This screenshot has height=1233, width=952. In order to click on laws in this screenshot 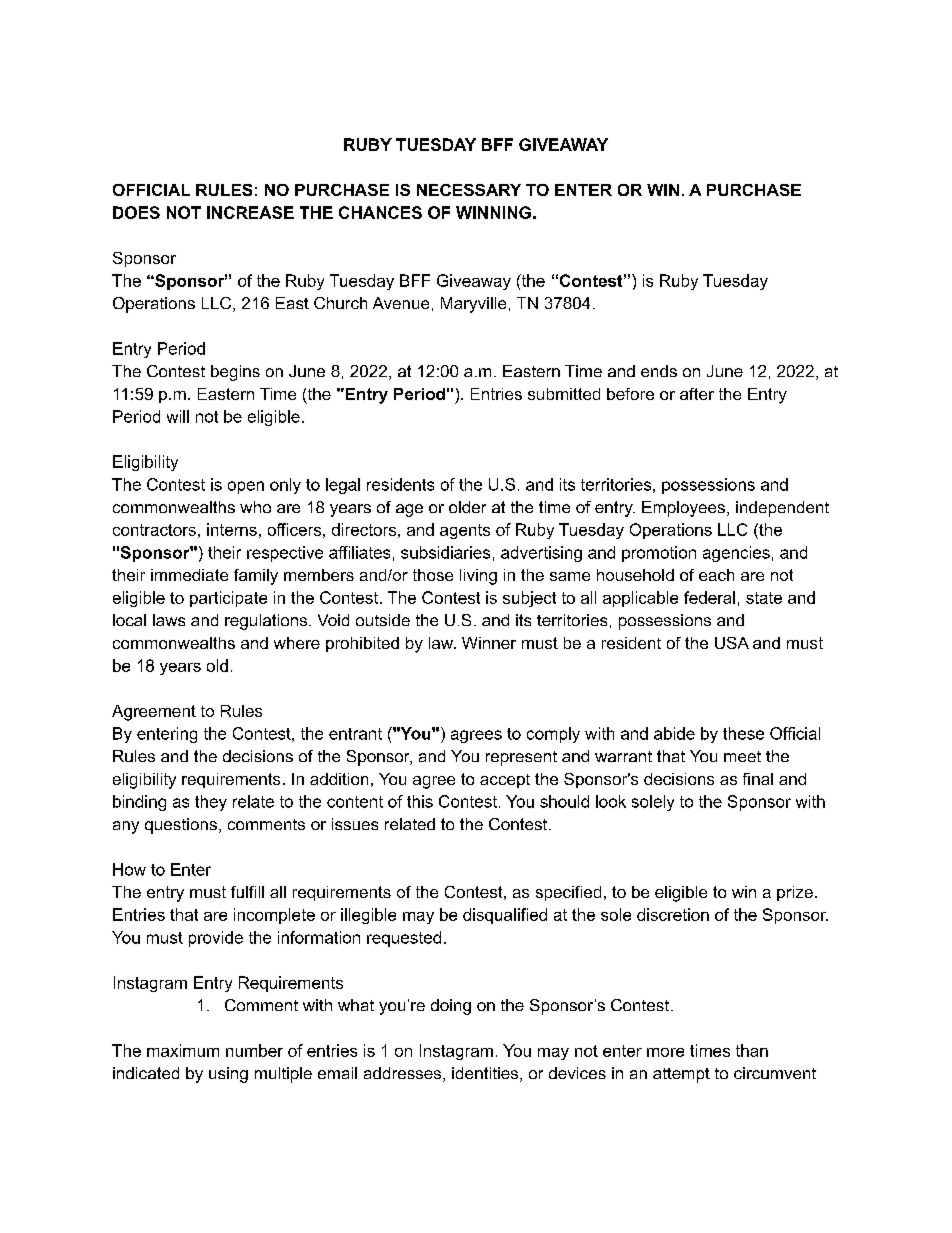, I will do `click(169, 620)`.
